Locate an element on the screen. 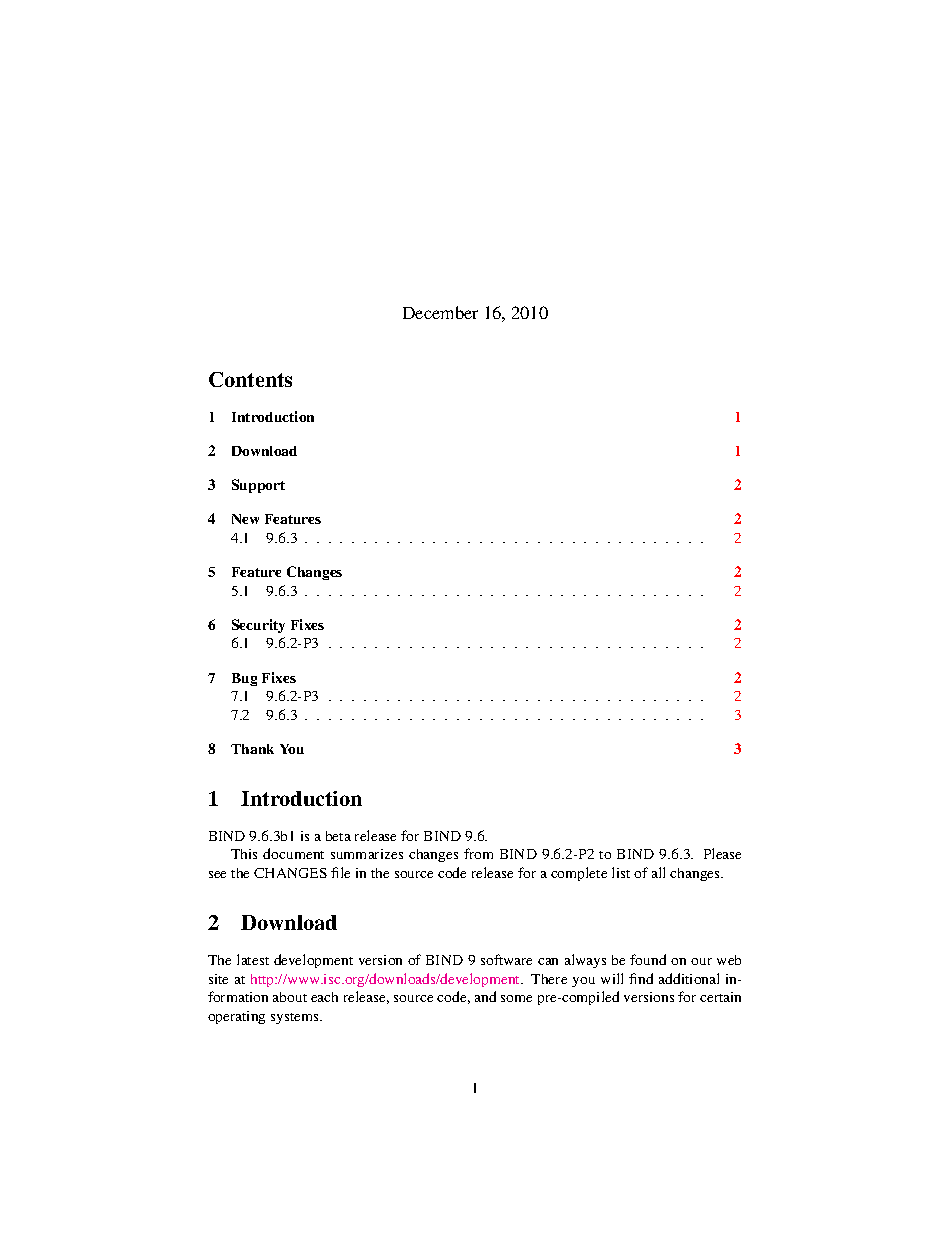 The image size is (952, 1233). Support is located at coordinates (258, 486).
